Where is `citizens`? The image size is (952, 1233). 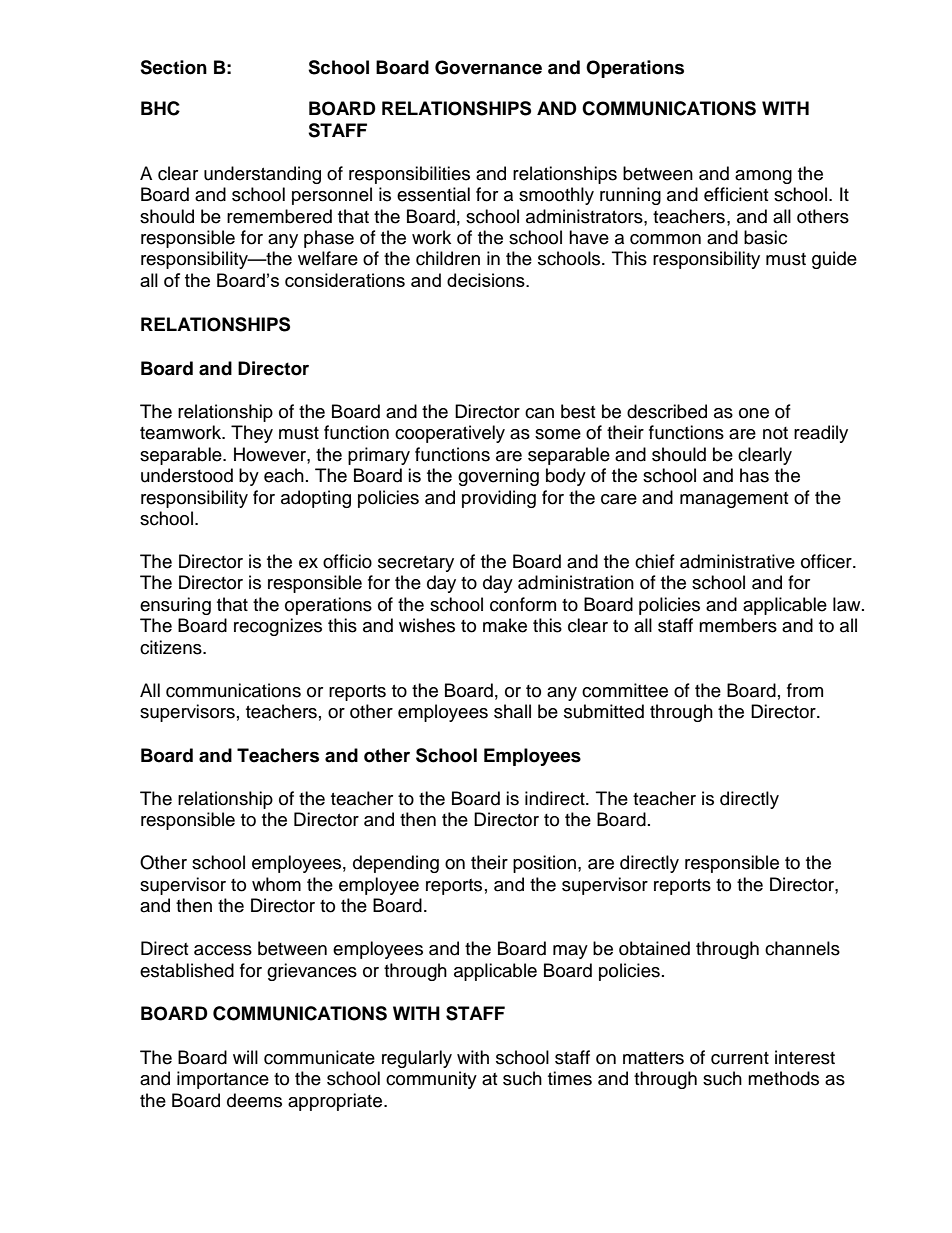 citizens is located at coordinates (172, 647).
